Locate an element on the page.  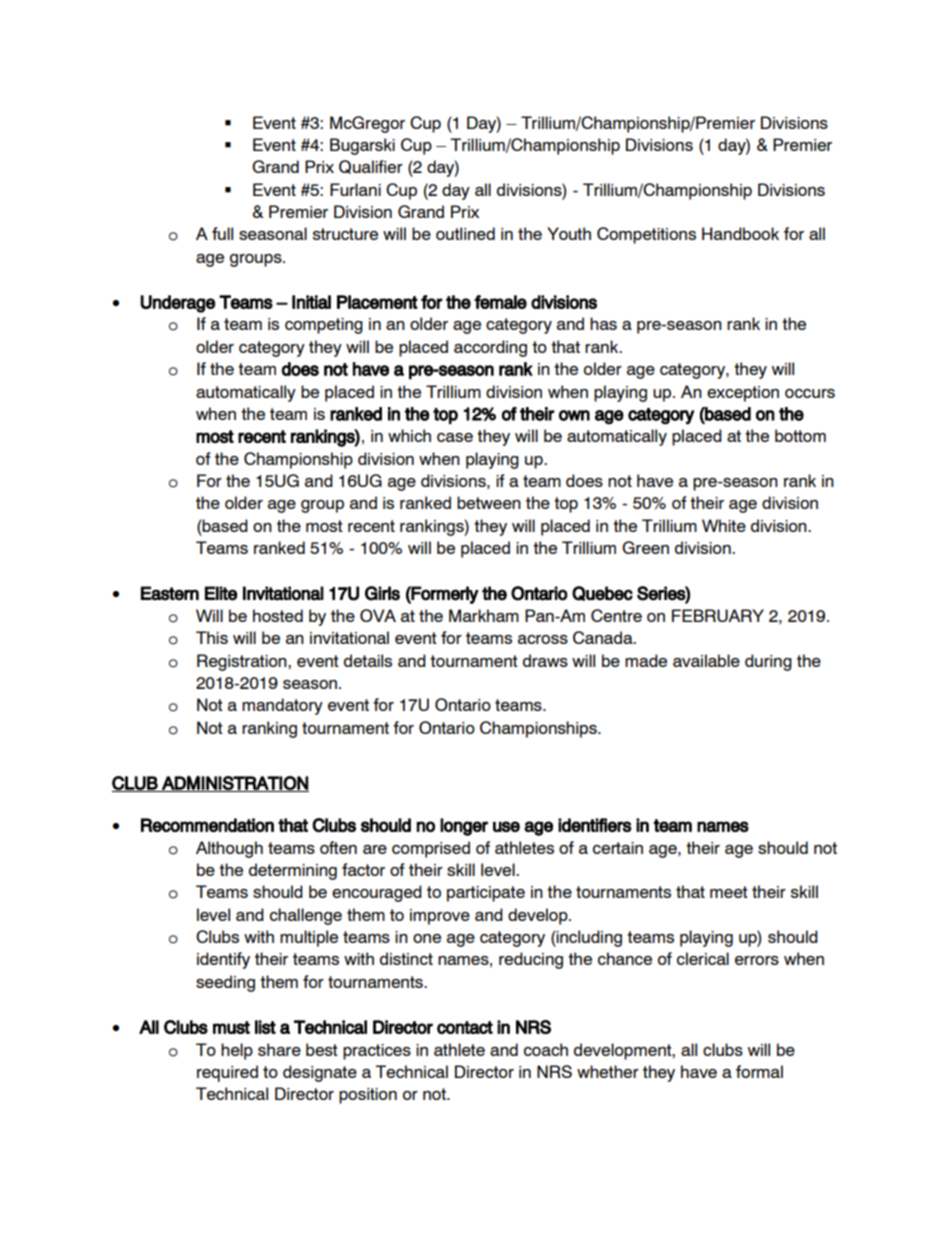
outlined is located at coordinates (465, 233).
